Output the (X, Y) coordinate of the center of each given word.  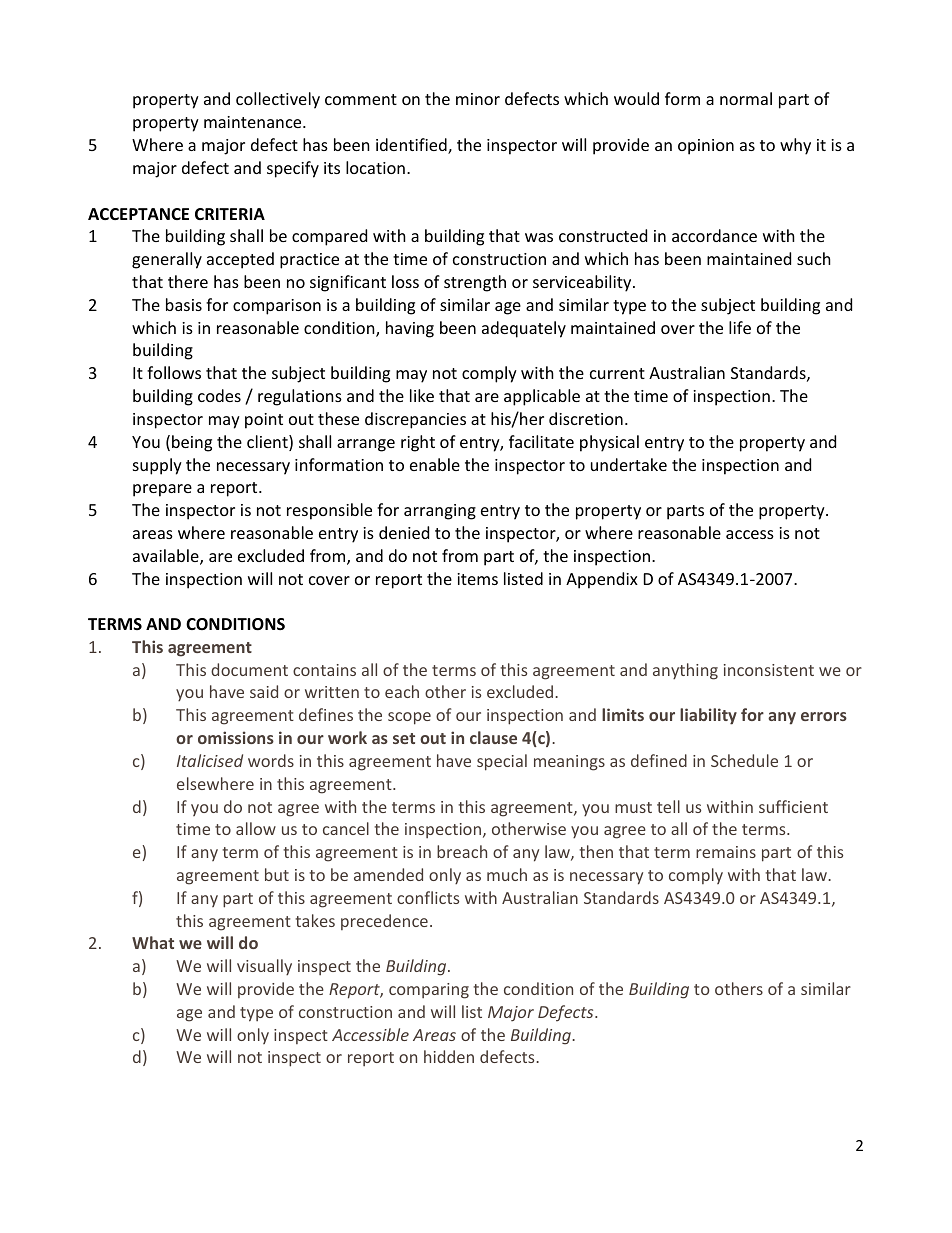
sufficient (793, 806)
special (502, 762)
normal (746, 98)
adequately (524, 329)
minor (478, 99)
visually (264, 967)
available (167, 557)
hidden (449, 1056)
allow (256, 828)
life (740, 327)
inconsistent (769, 670)
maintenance (254, 122)
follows (174, 372)
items (477, 579)
